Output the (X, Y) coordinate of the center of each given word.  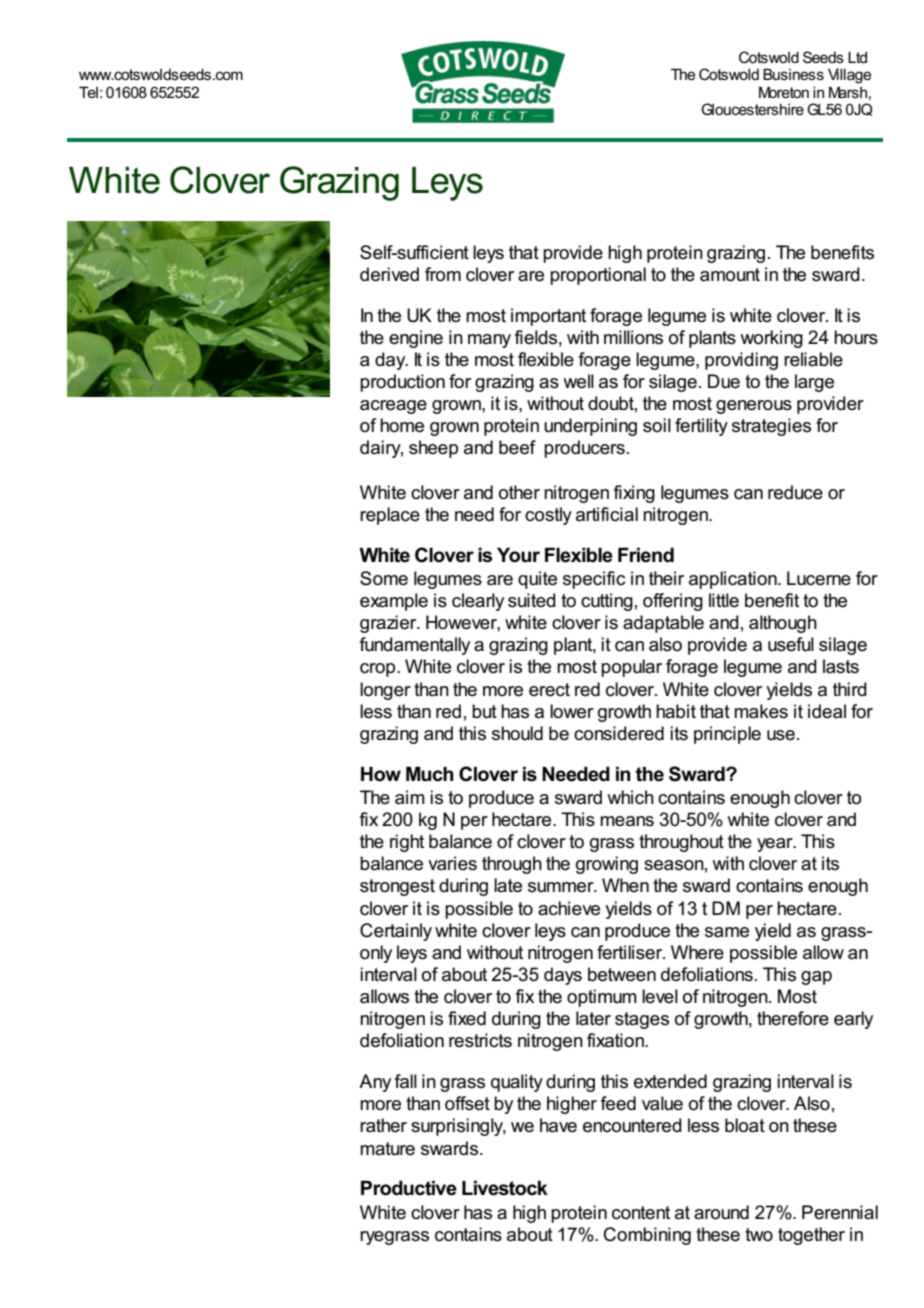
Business (793, 74)
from (443, 274)
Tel (88, 92)
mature (387, 1149)
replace (390, 516)
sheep (433, 449)
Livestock (505, 1188)
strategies (771, 427)
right (407, 843)
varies (452, 863)
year (776, 845)
